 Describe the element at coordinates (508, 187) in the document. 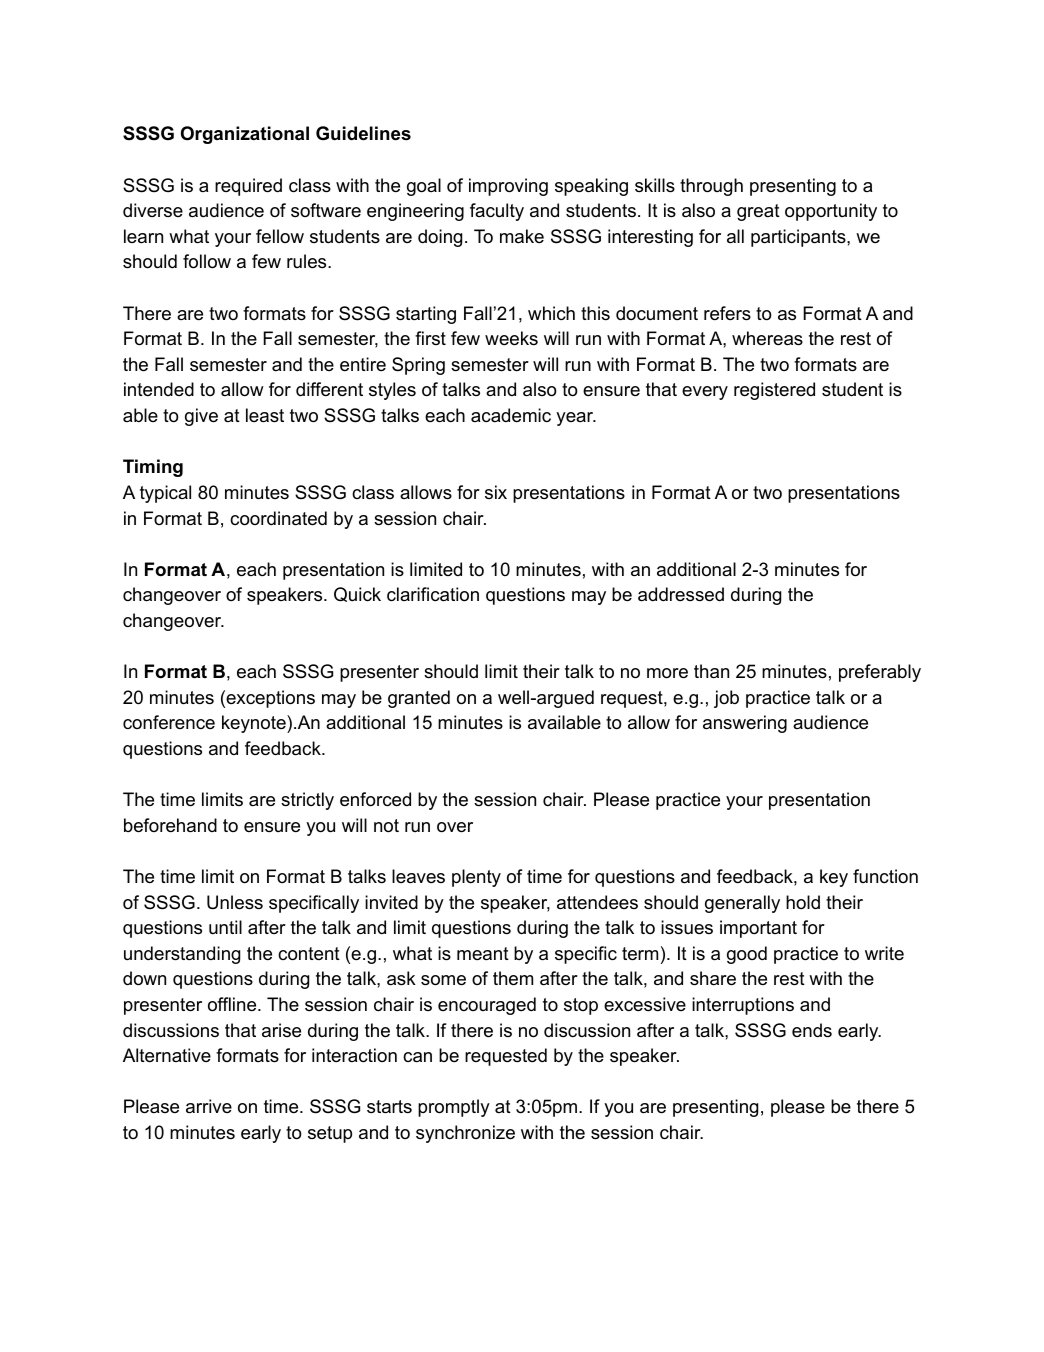

I see `improving` at that location.
